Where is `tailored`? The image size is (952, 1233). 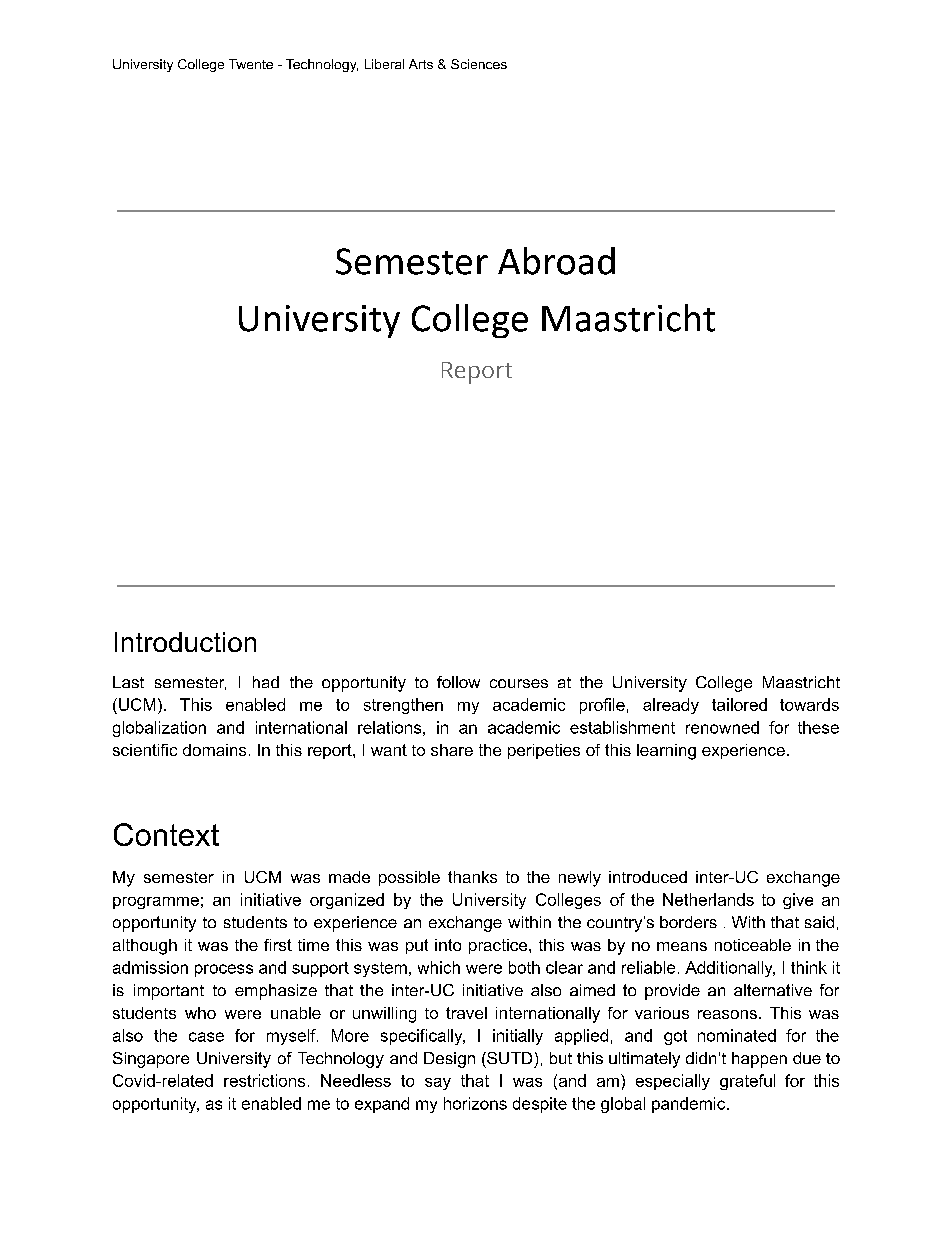 tailored is located at coordinates (739, 704).
